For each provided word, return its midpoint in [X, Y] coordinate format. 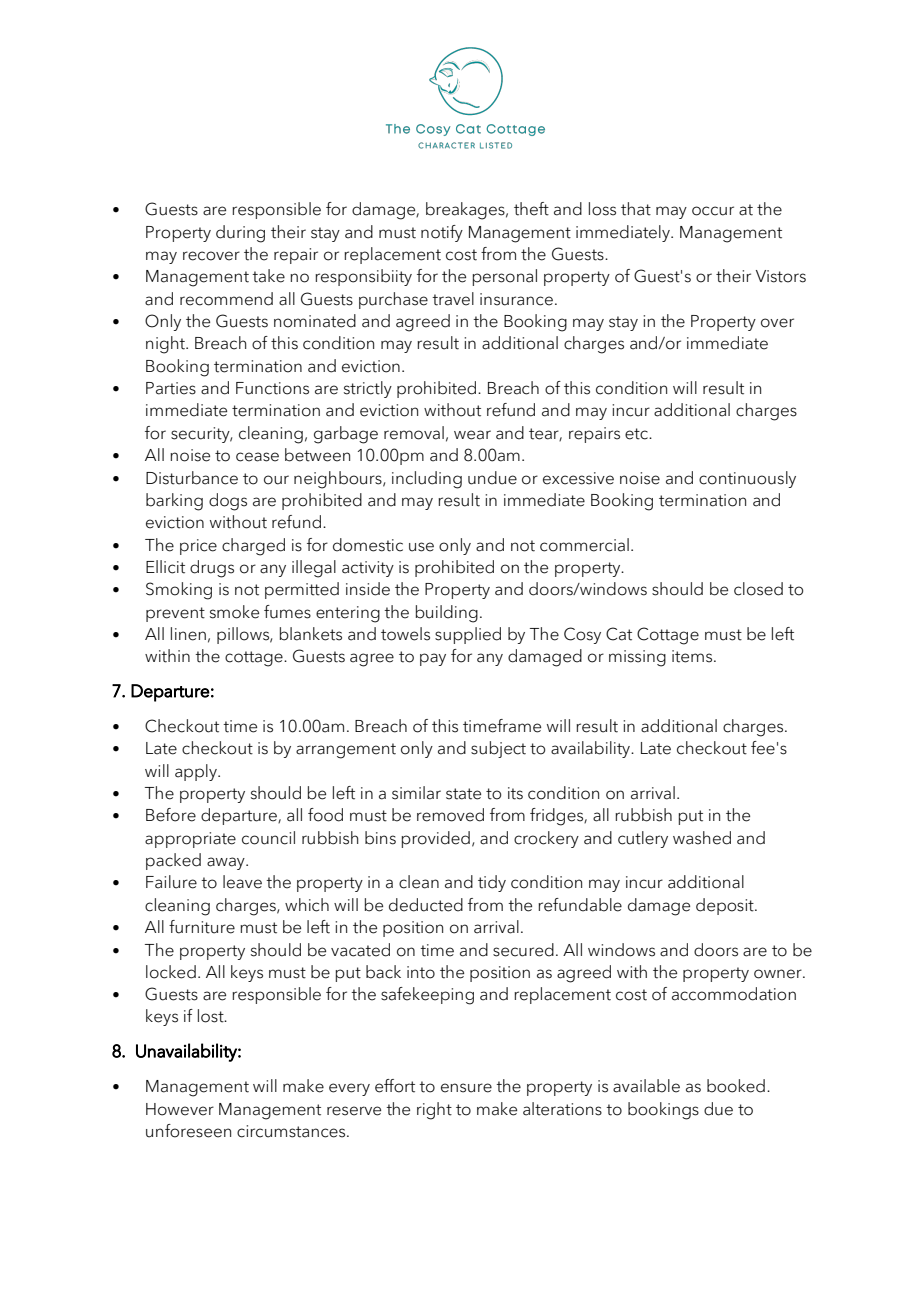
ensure [466, 1088]
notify [442, 233]
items [693, 656]
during [240, 234]
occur [713, 211]
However [180, 1109]
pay [433, 659]
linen [188, 634]
